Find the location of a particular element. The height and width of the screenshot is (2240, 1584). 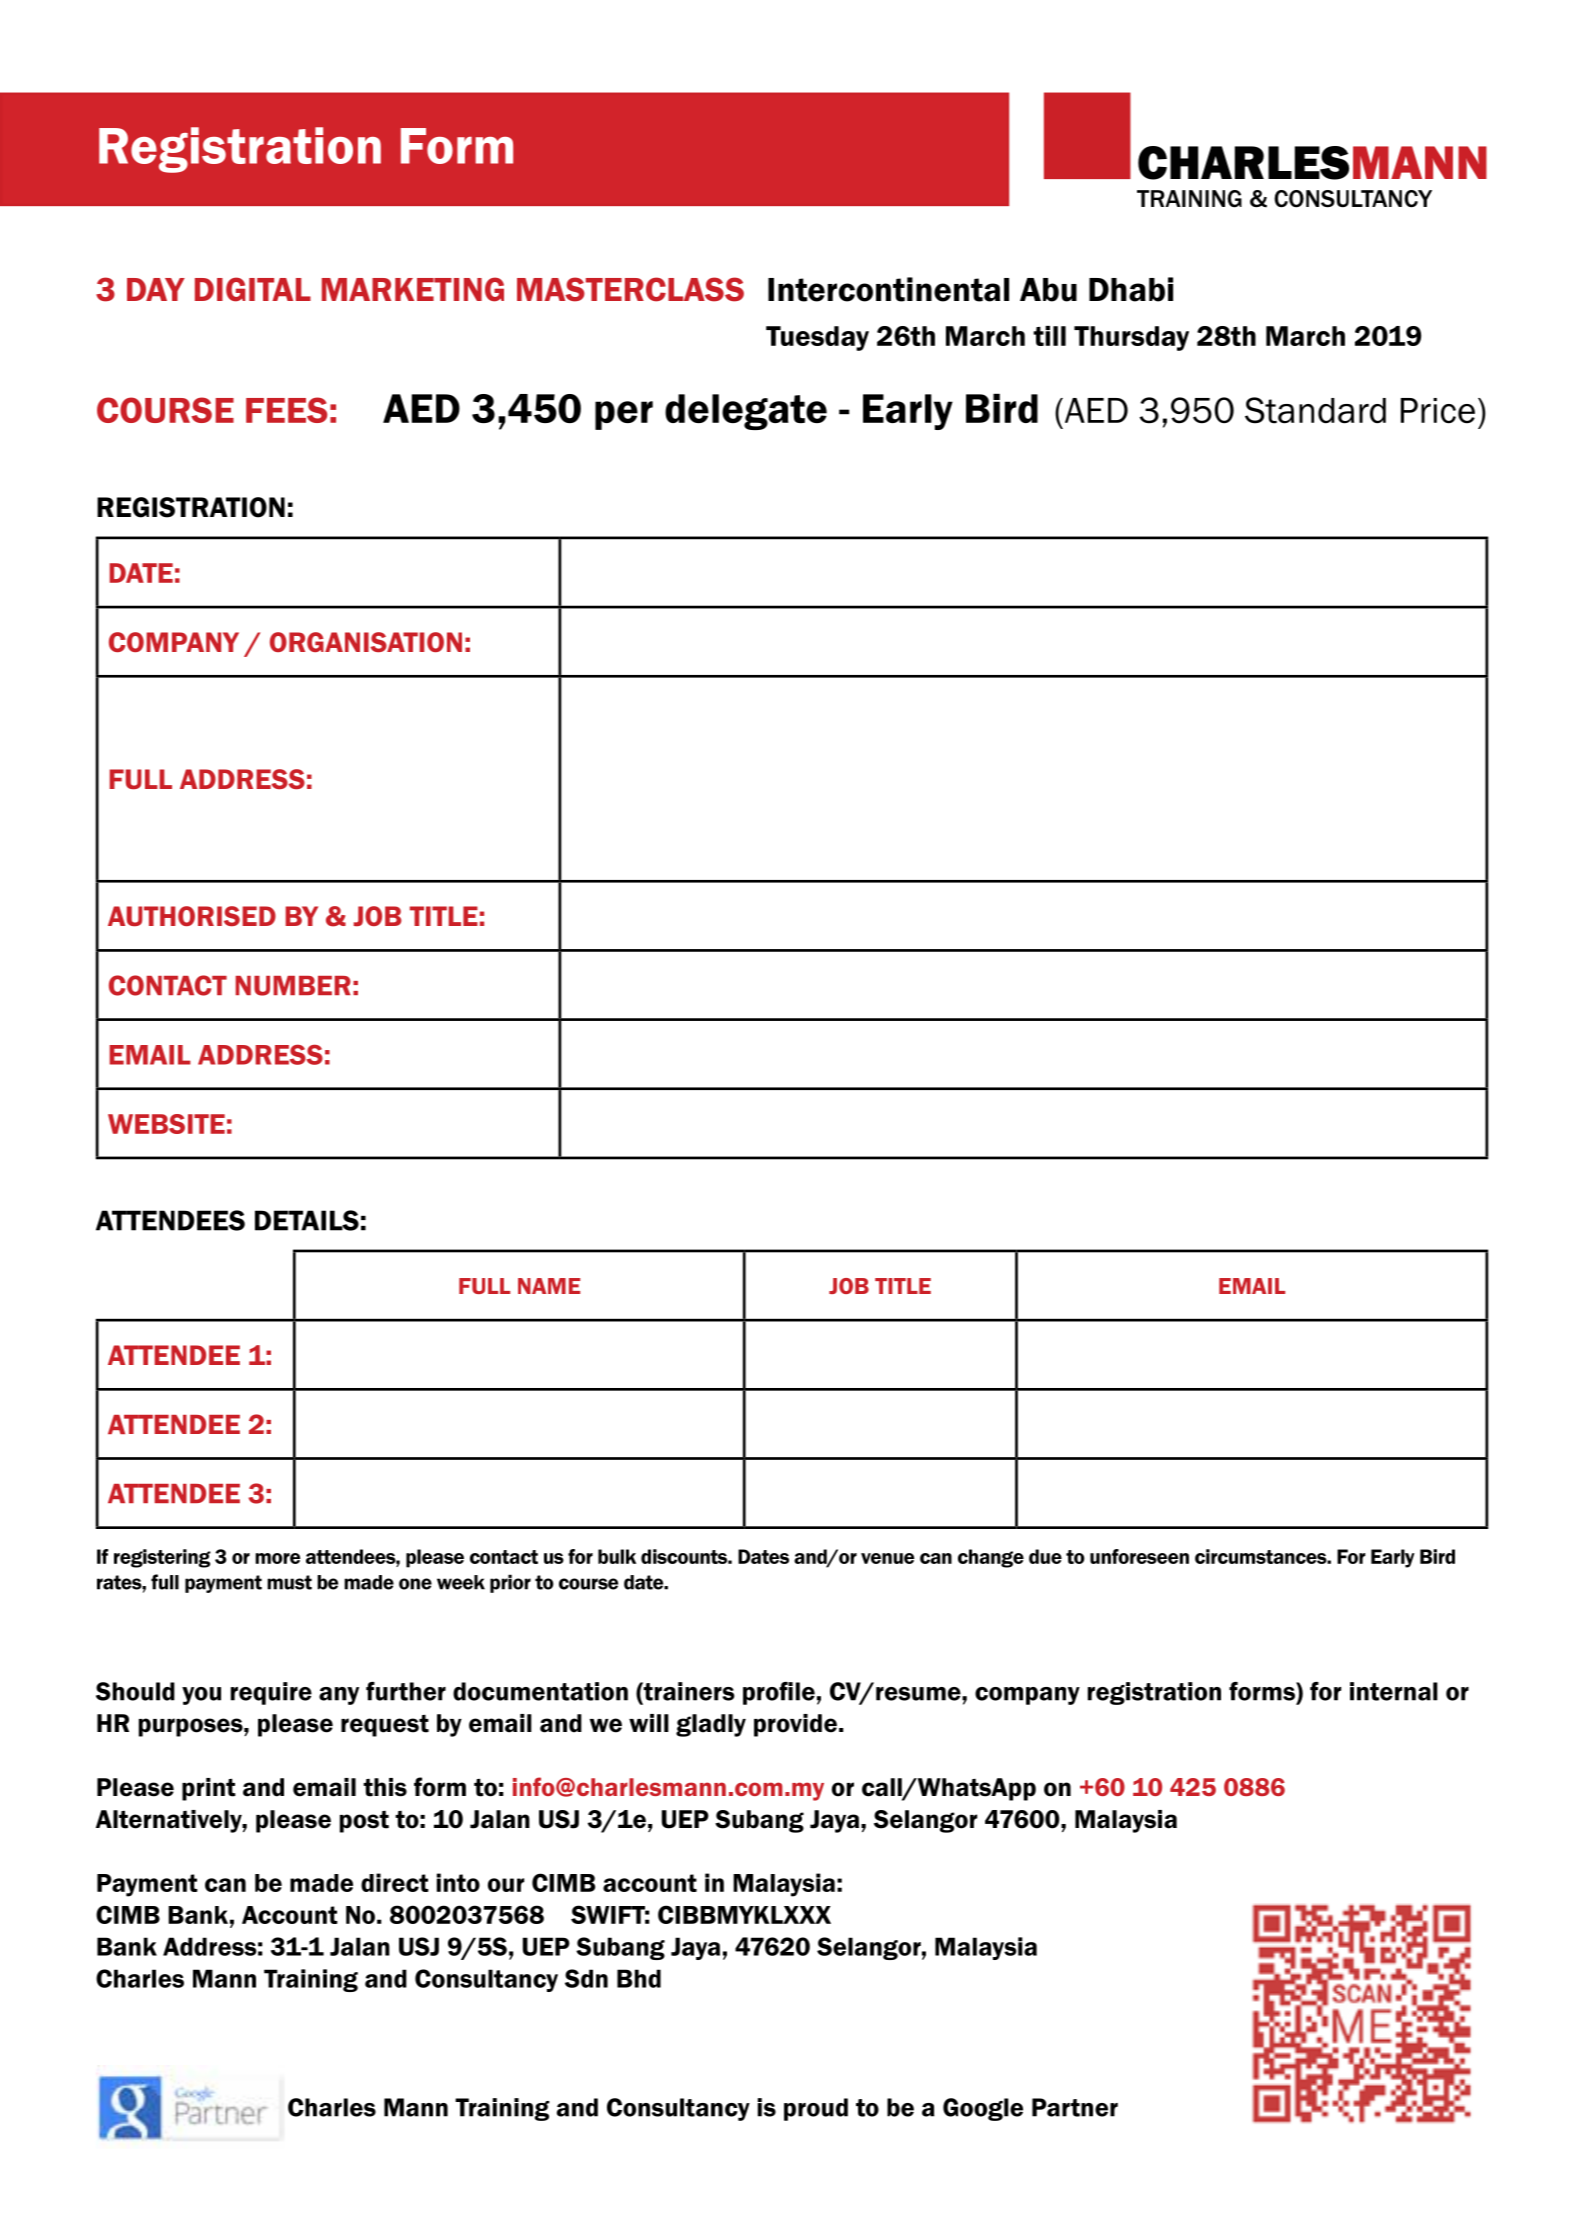

DETAILS is located at coordinates (307, 1220).
